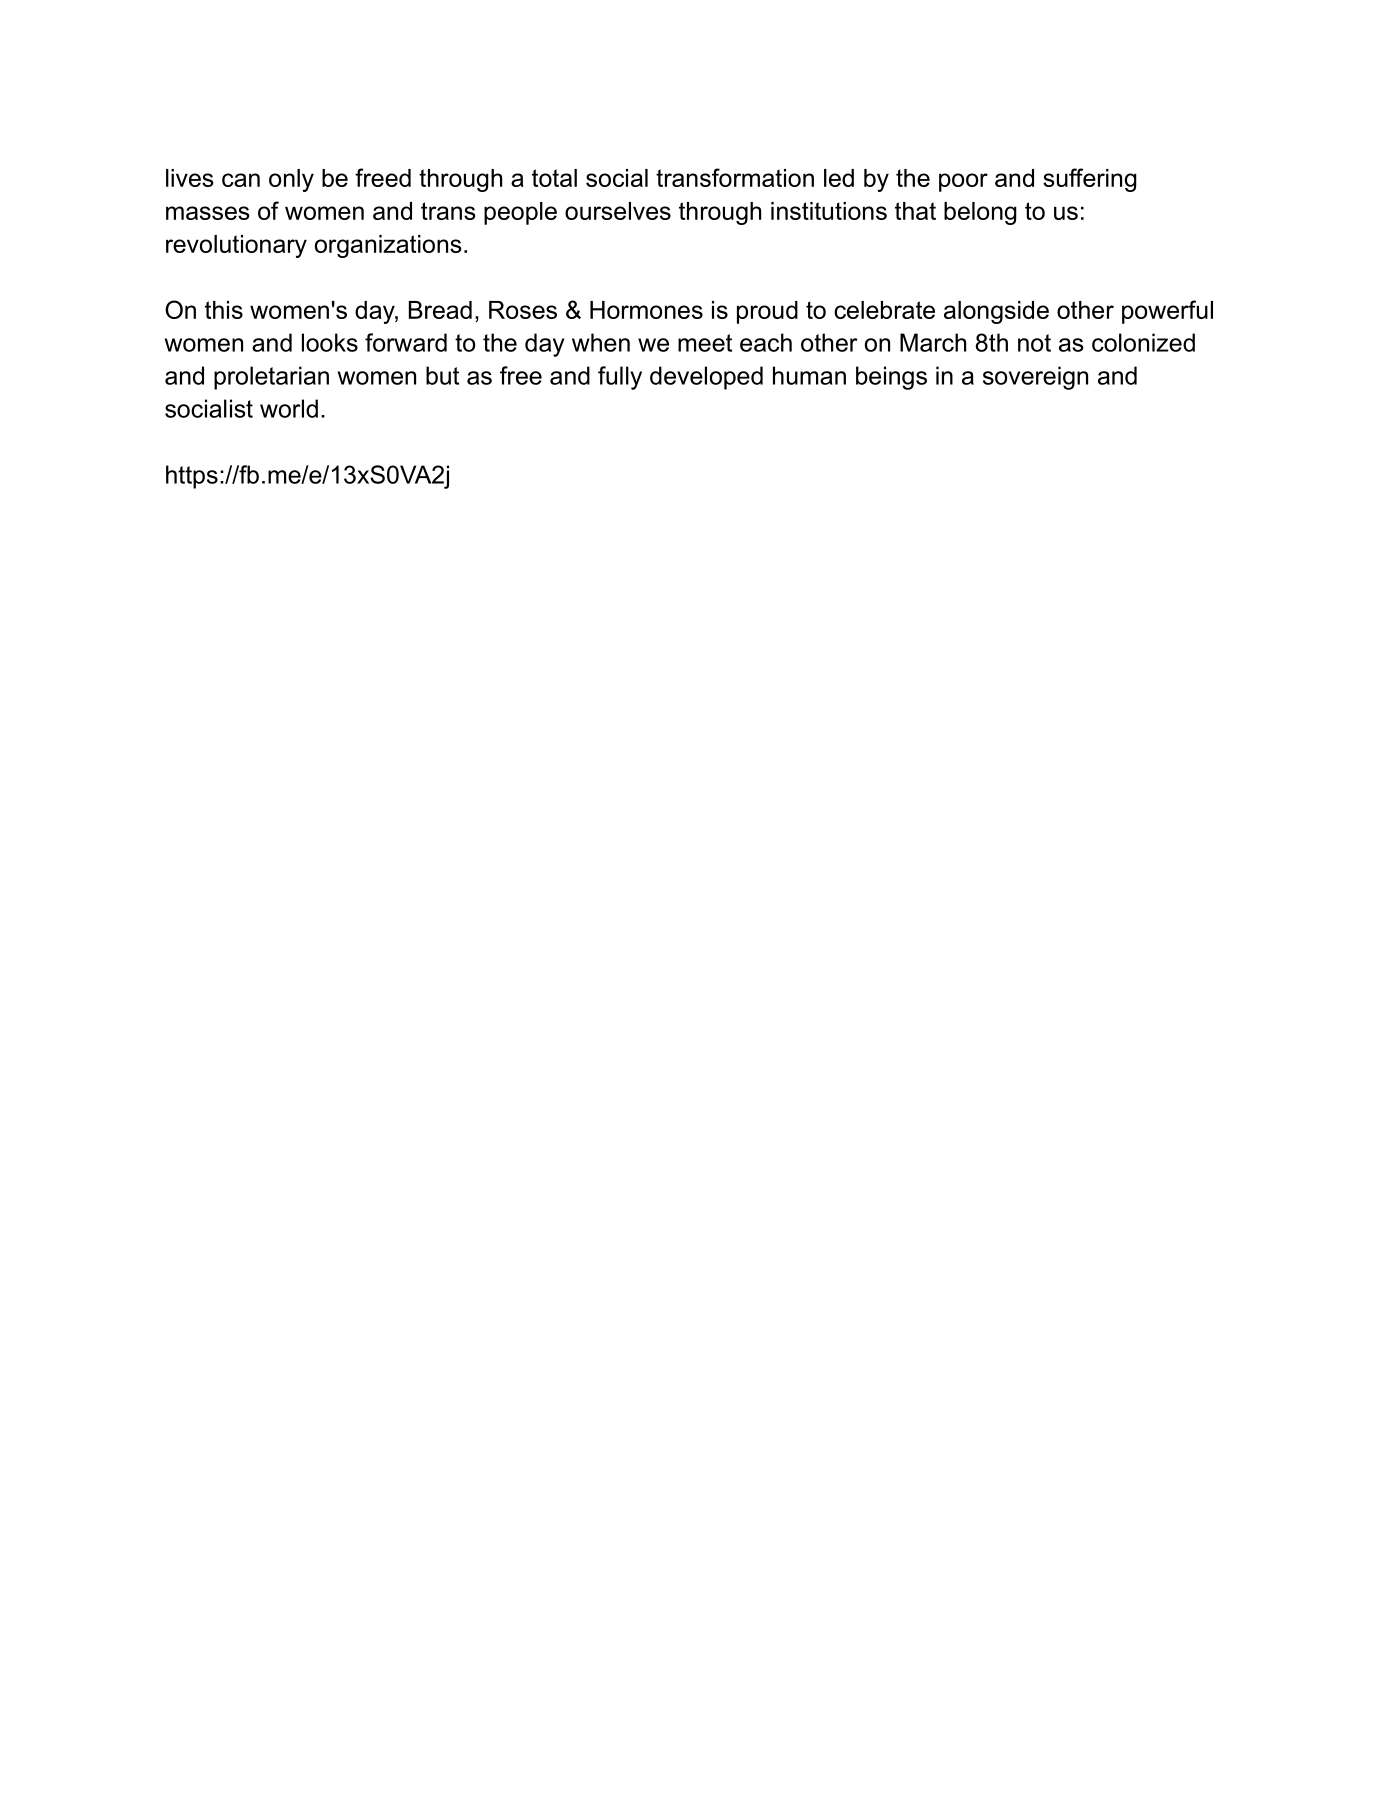 Image resolution: width=1390 pixels, height=1796 pixels. What do you see at coordinates (980, 213) in the image?
I see `belong` at bounding box center [980, 213].
